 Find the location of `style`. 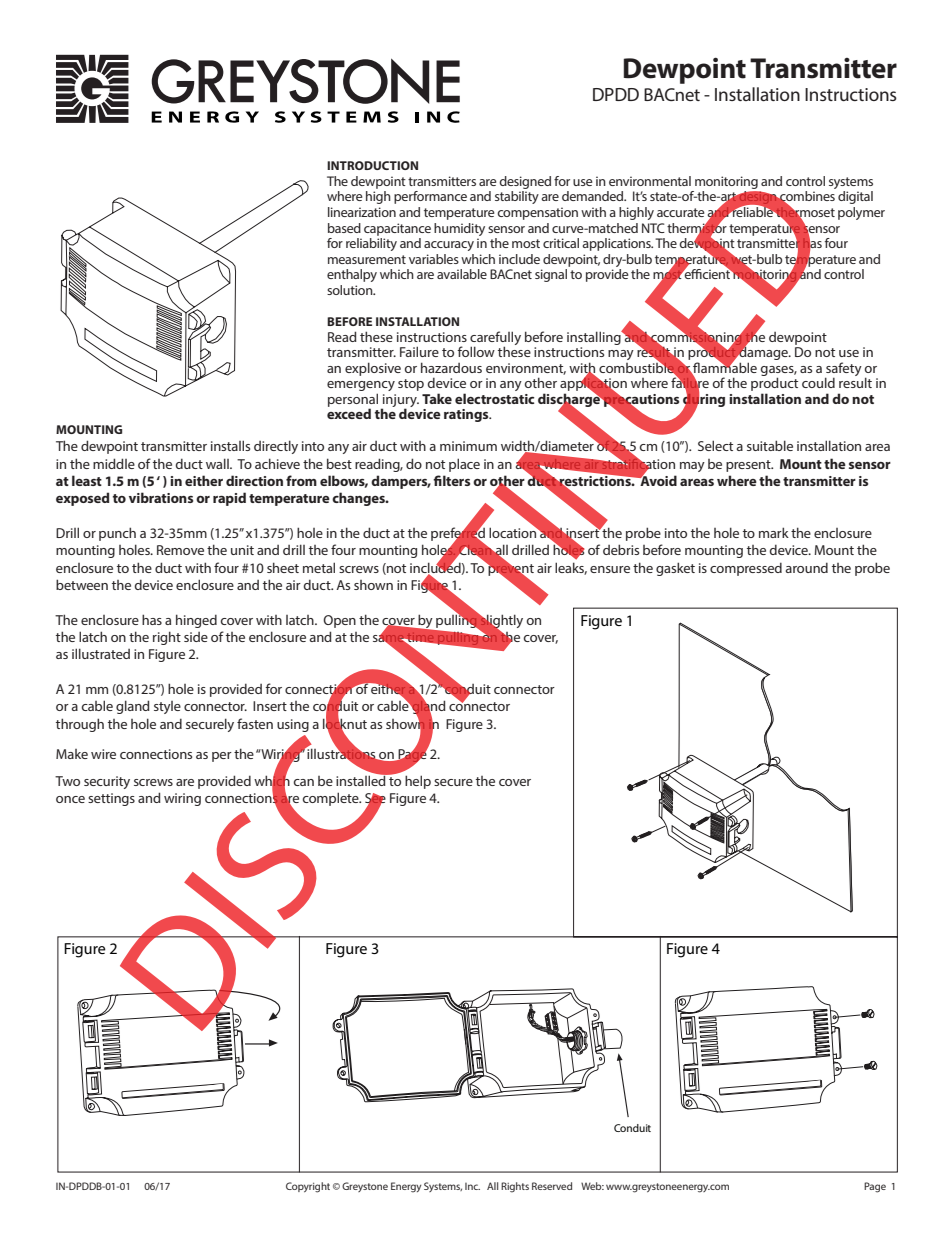

style is located at coordinates (167, 707).
